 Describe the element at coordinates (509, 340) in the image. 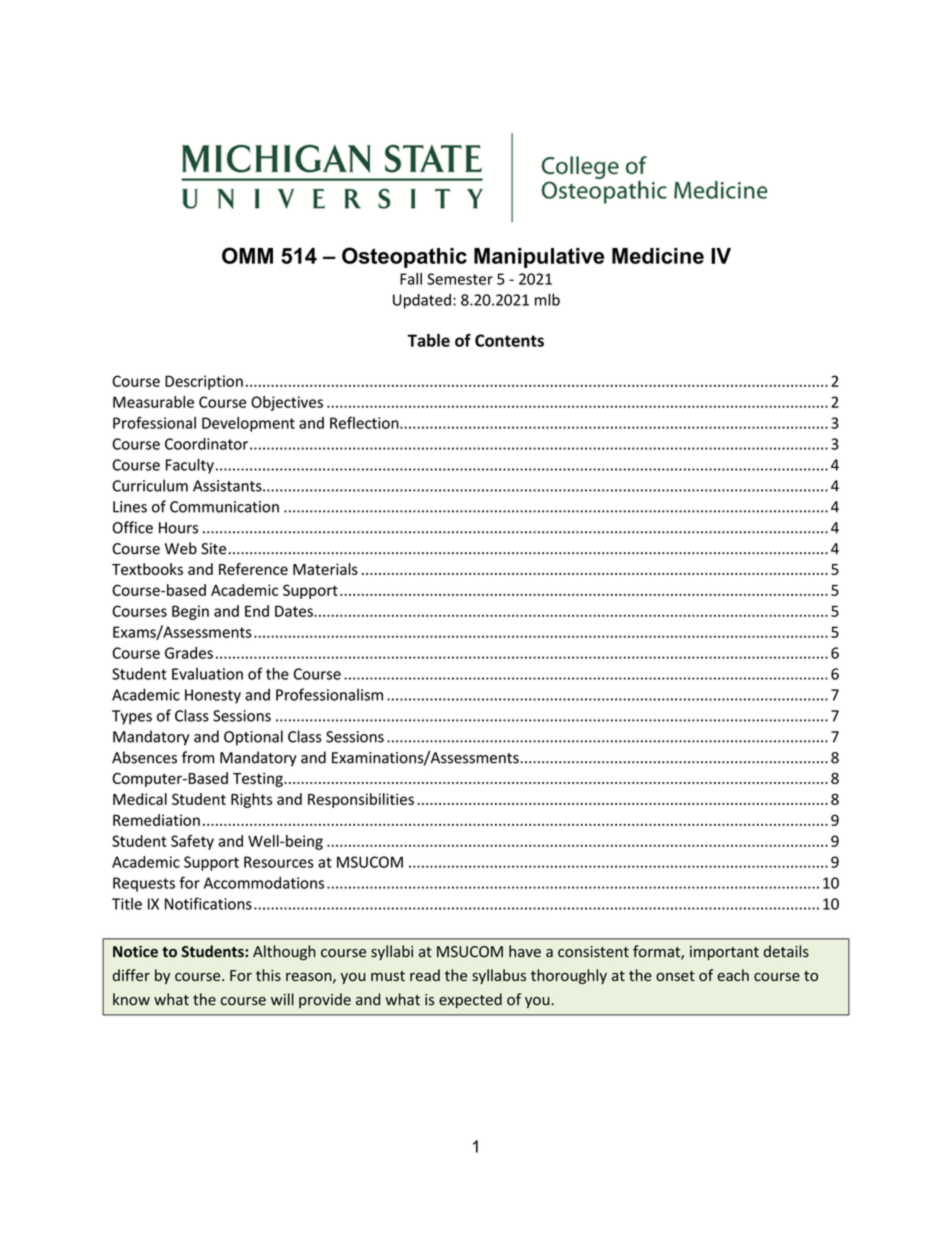

I see `Contents` at that location.
